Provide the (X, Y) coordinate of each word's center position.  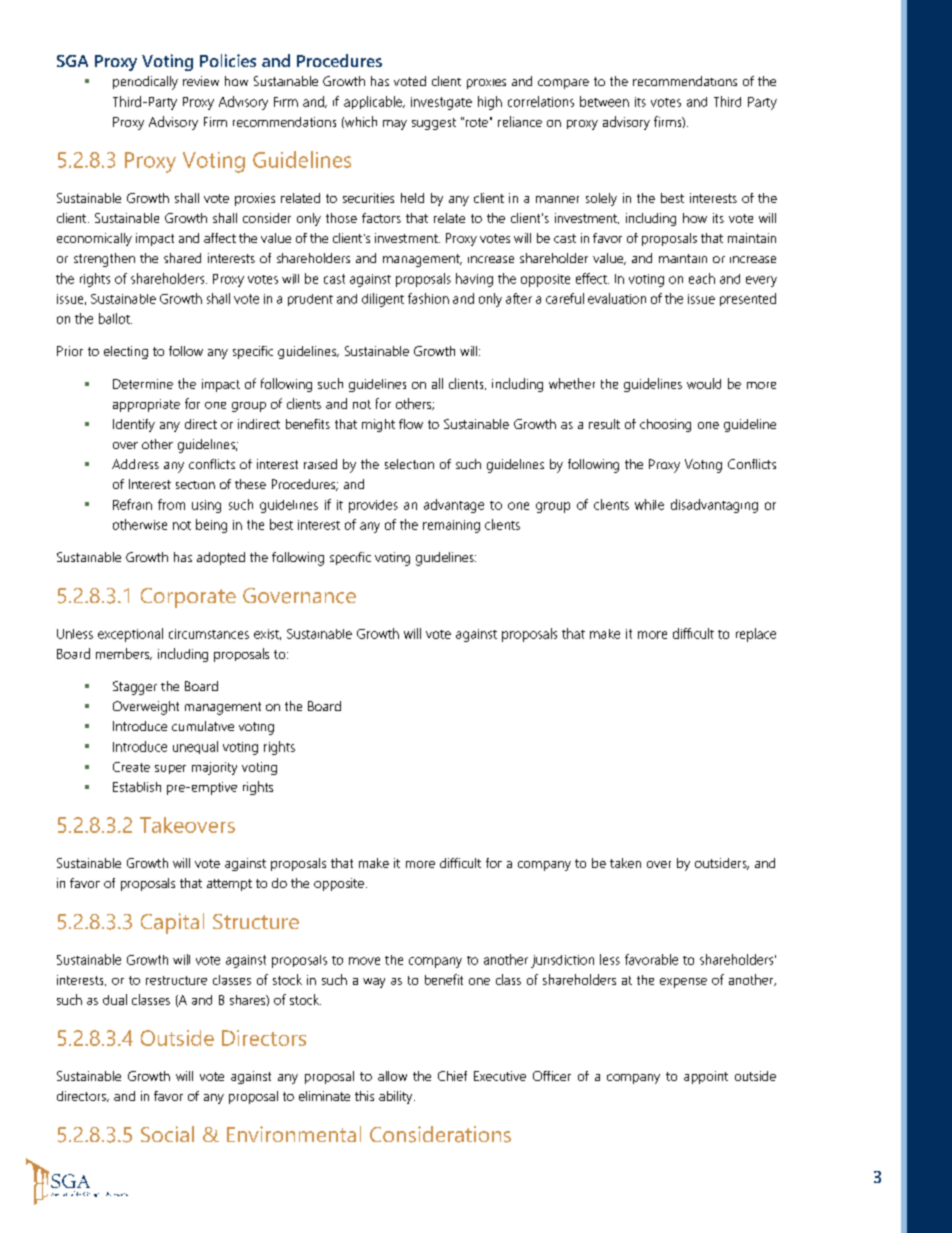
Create (131, 767)
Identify (134, 425)
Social (167, 1134)
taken (625, 863)
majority (214, 768)
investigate (441, 103)
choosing (665, 425)
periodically (145, 83)
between (604, 101)
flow (411, 424)
